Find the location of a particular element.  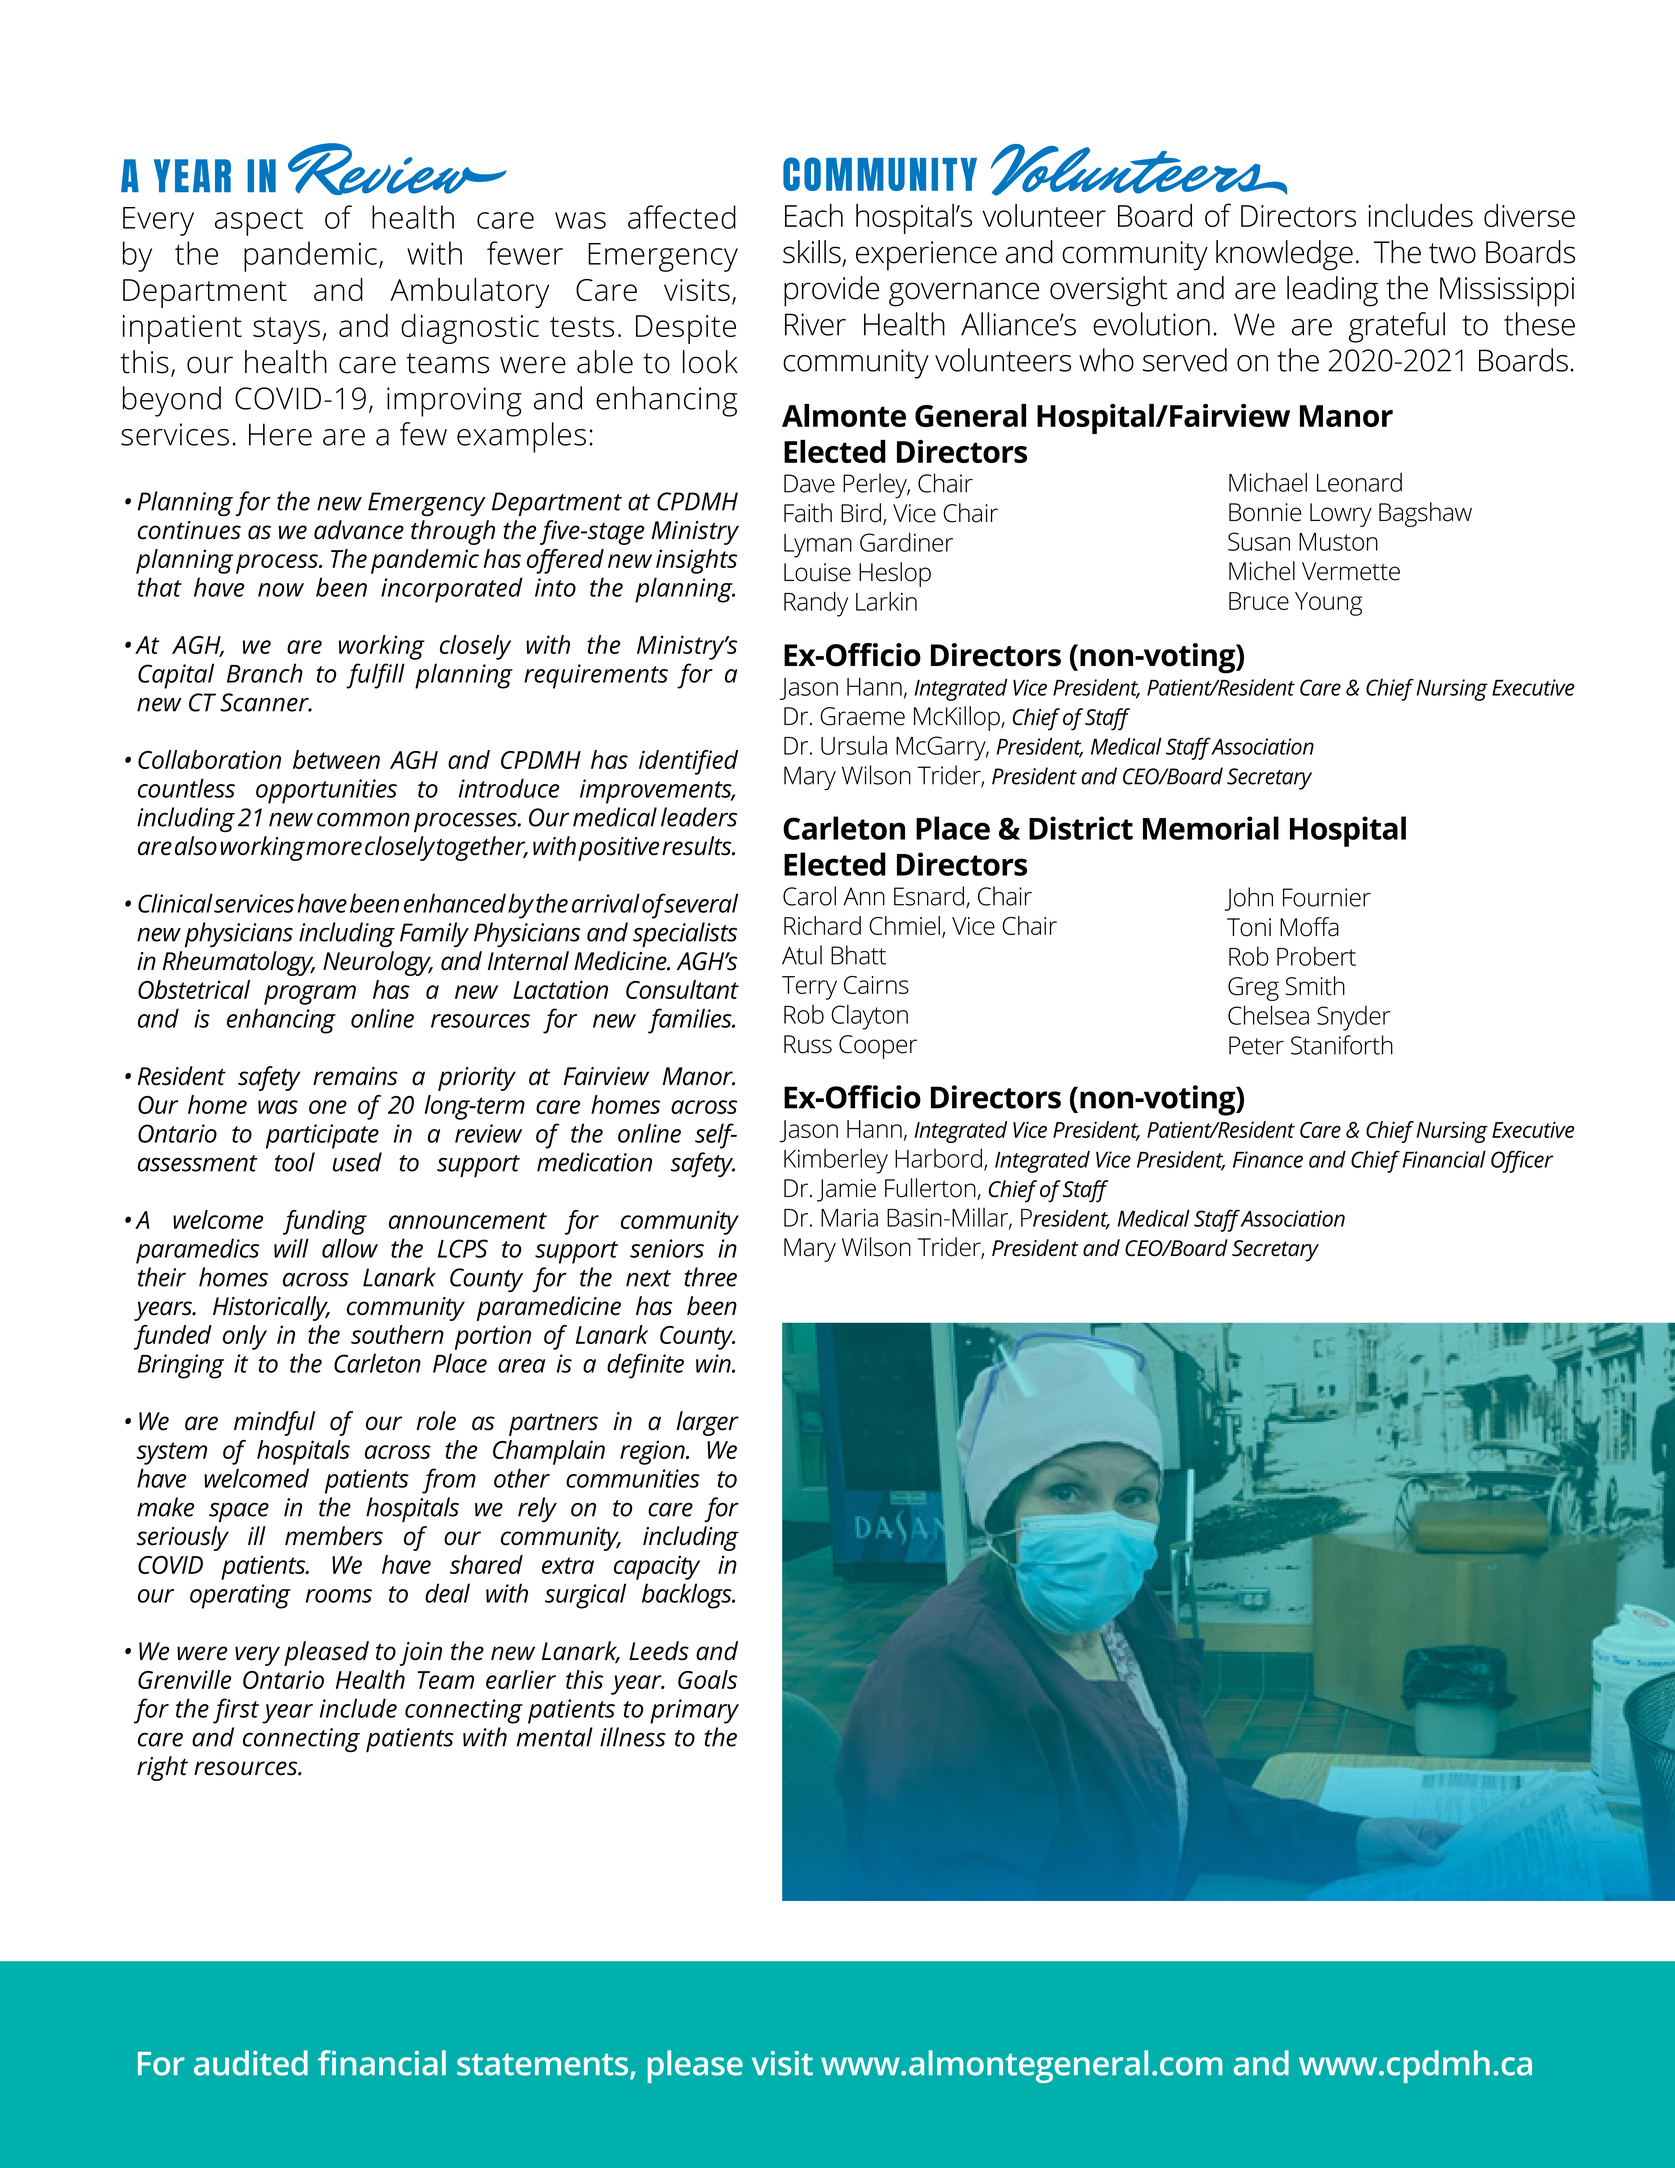

audited is located at coordinates (251, 2063).
